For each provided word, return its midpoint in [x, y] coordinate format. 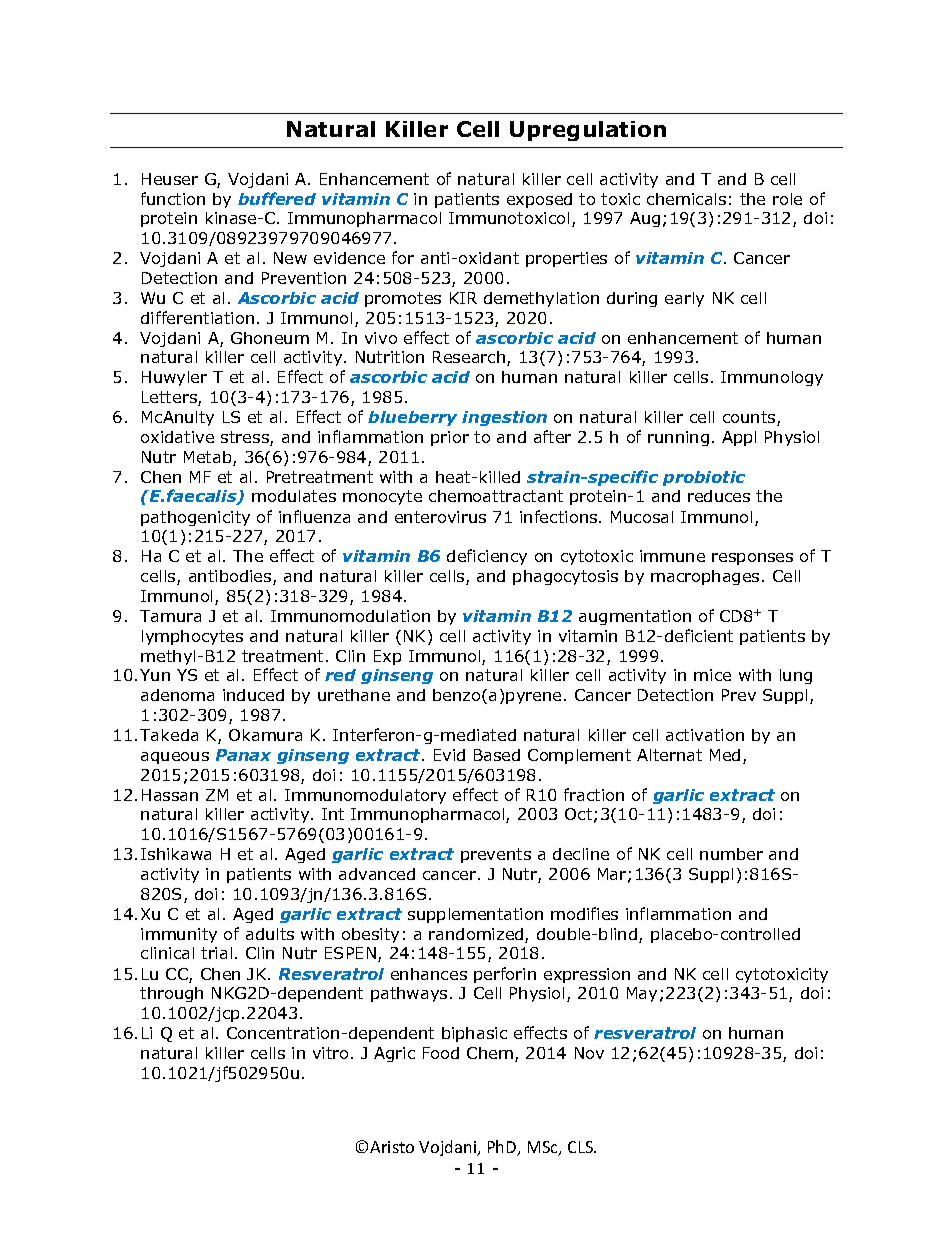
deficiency [487, 557]
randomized [477, 935]
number [731, 854]
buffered [277, 198]
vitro [330, 1053]
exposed [539, 200]
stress [246, 438]
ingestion [504, 418]
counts [750, 418]
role [787, 199]
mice [712, 675]
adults [270, 934]
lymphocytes [192, 637]
